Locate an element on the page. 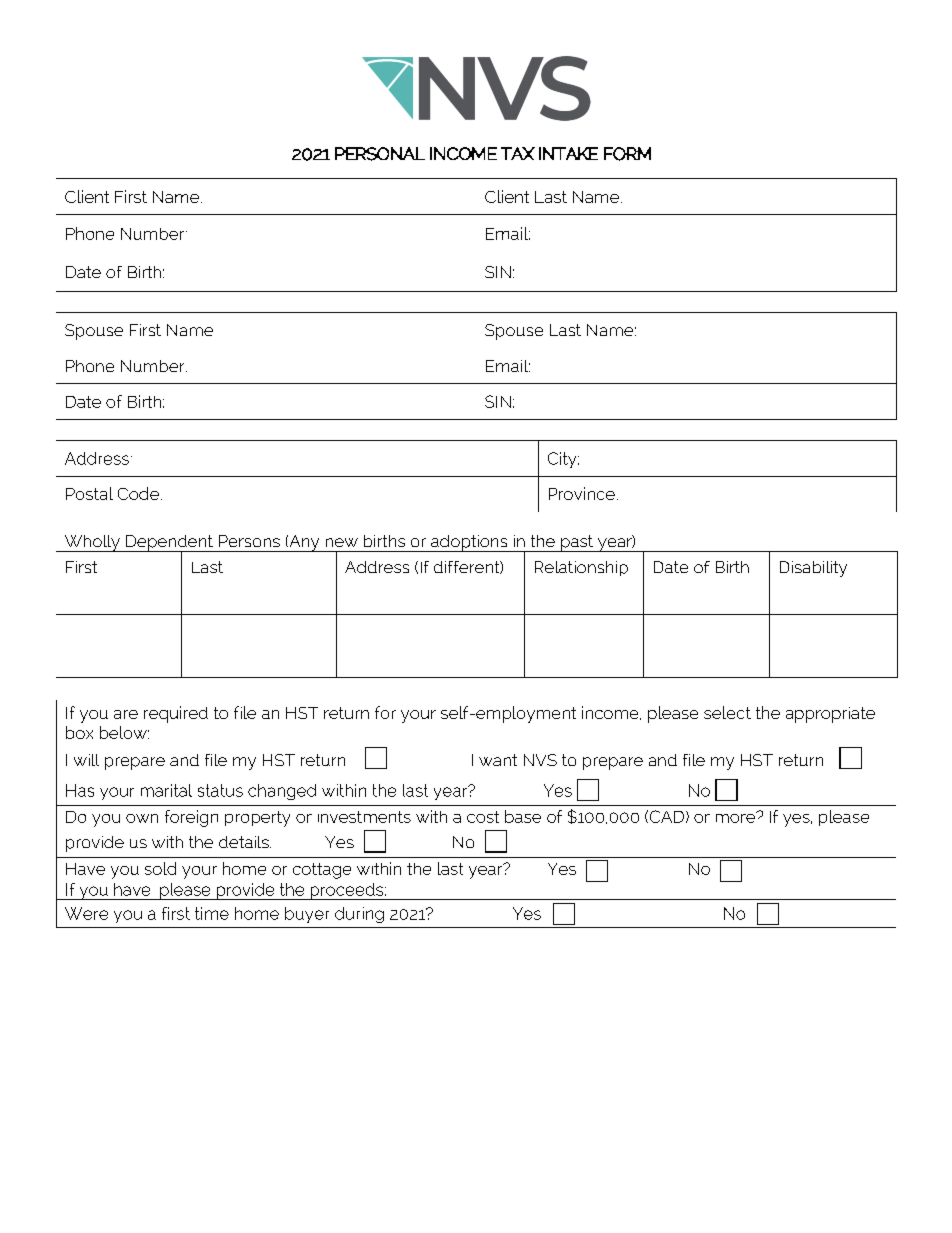 This page has width=952, height=1233. during is located at coordinates (359, 915).
